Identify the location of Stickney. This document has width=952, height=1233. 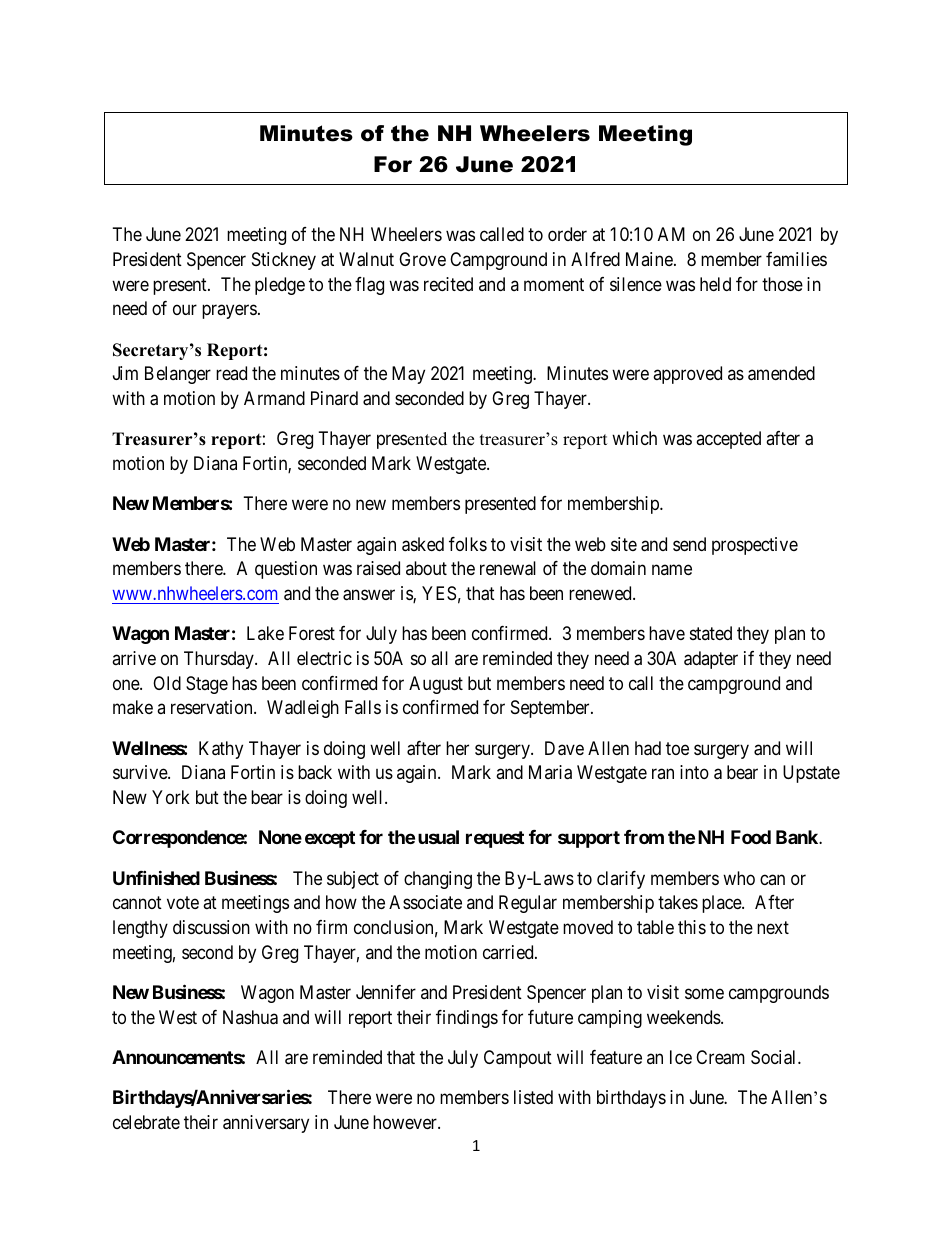
(284, 261).
